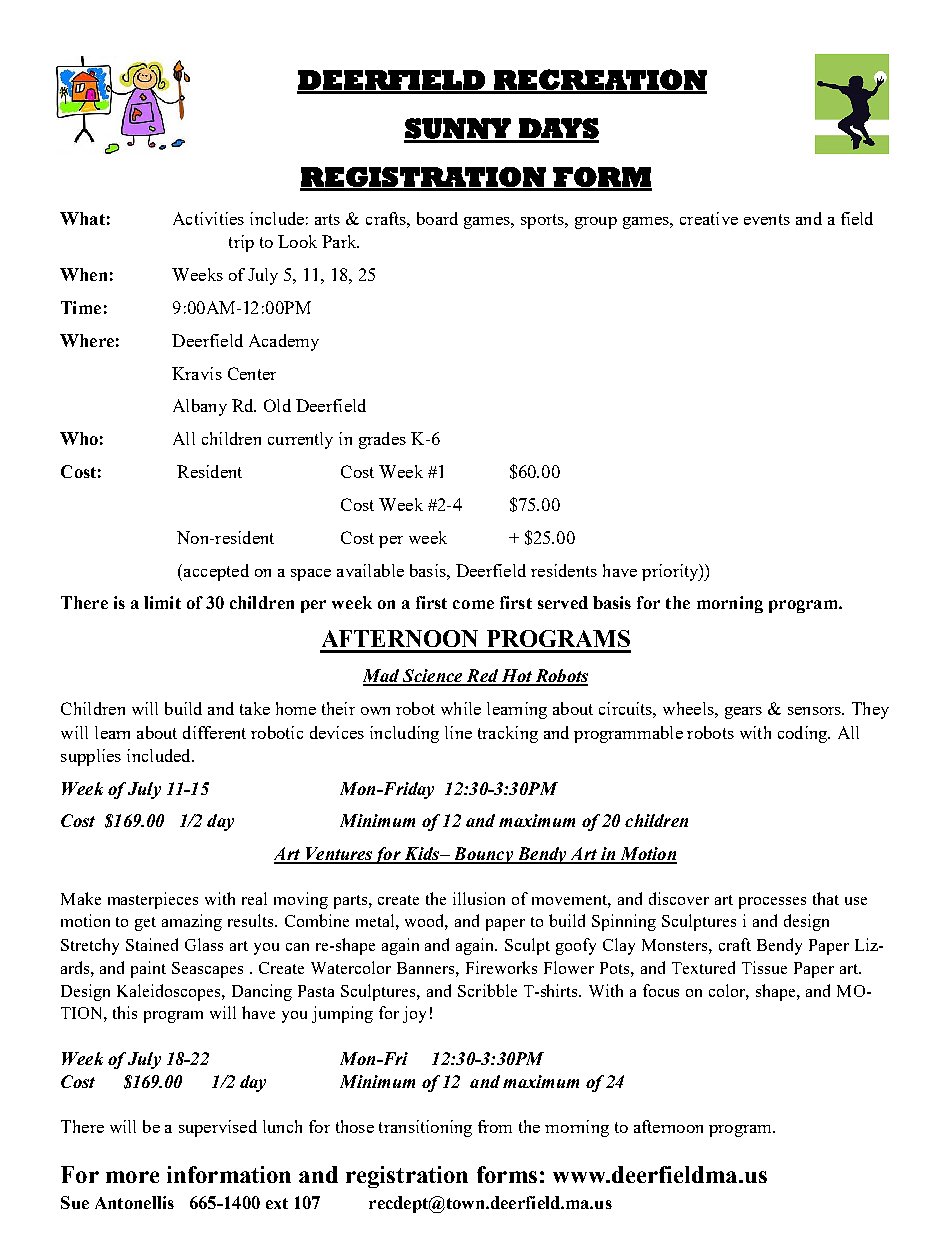 The height and width of the page is (1233, 952). Describe the element at coordinates (218, 1128) in the page. I see `supervised` at that location.
